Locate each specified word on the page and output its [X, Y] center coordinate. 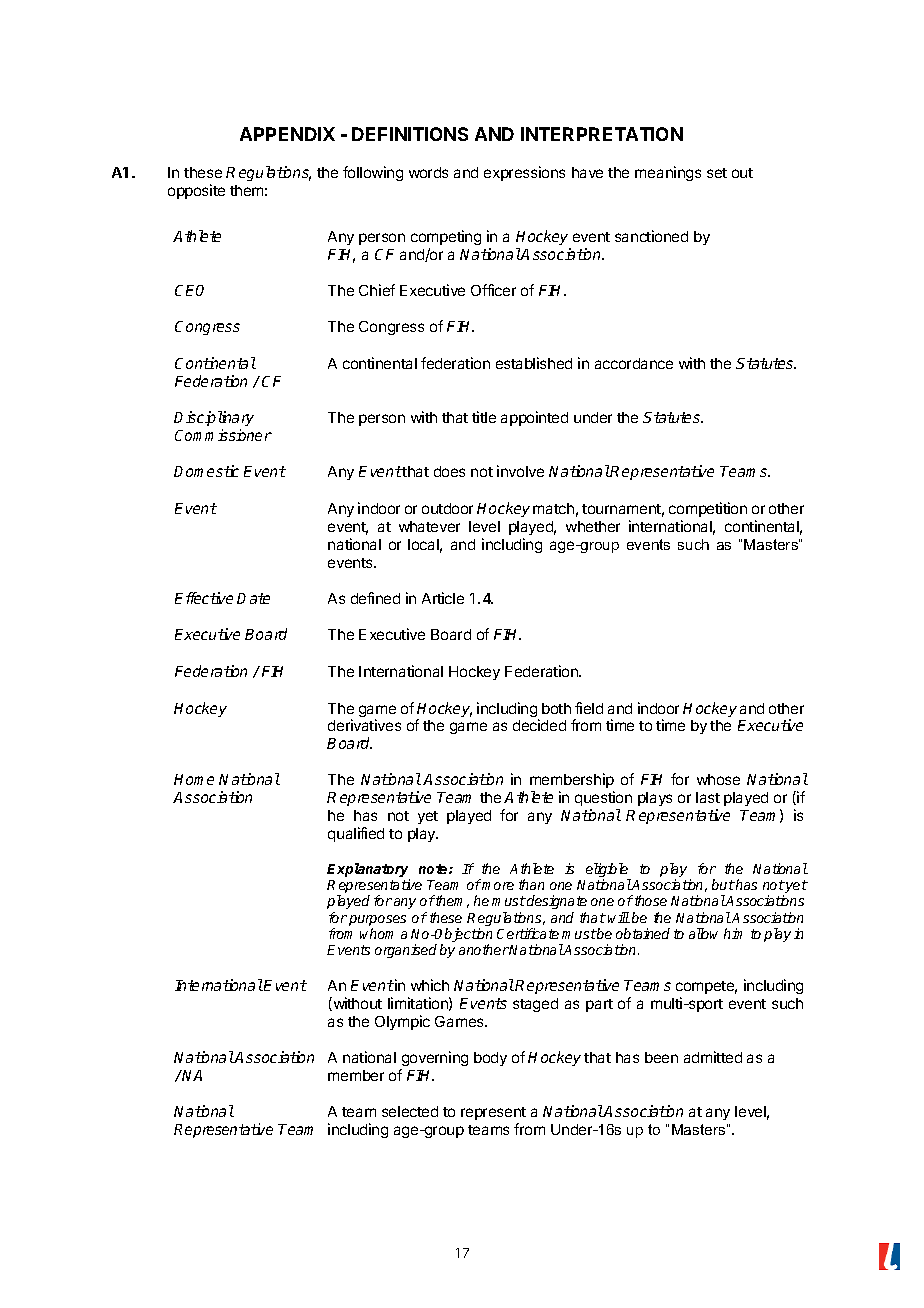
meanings [668, 173]
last [708, 797]
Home [194, 779]
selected [410, 1111]
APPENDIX [287, 134]
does [449, 471]
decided [539, 725]
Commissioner [223, 435]
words [428, 172]
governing [435, 1058]
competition [708, 509]
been [661, 1057]
